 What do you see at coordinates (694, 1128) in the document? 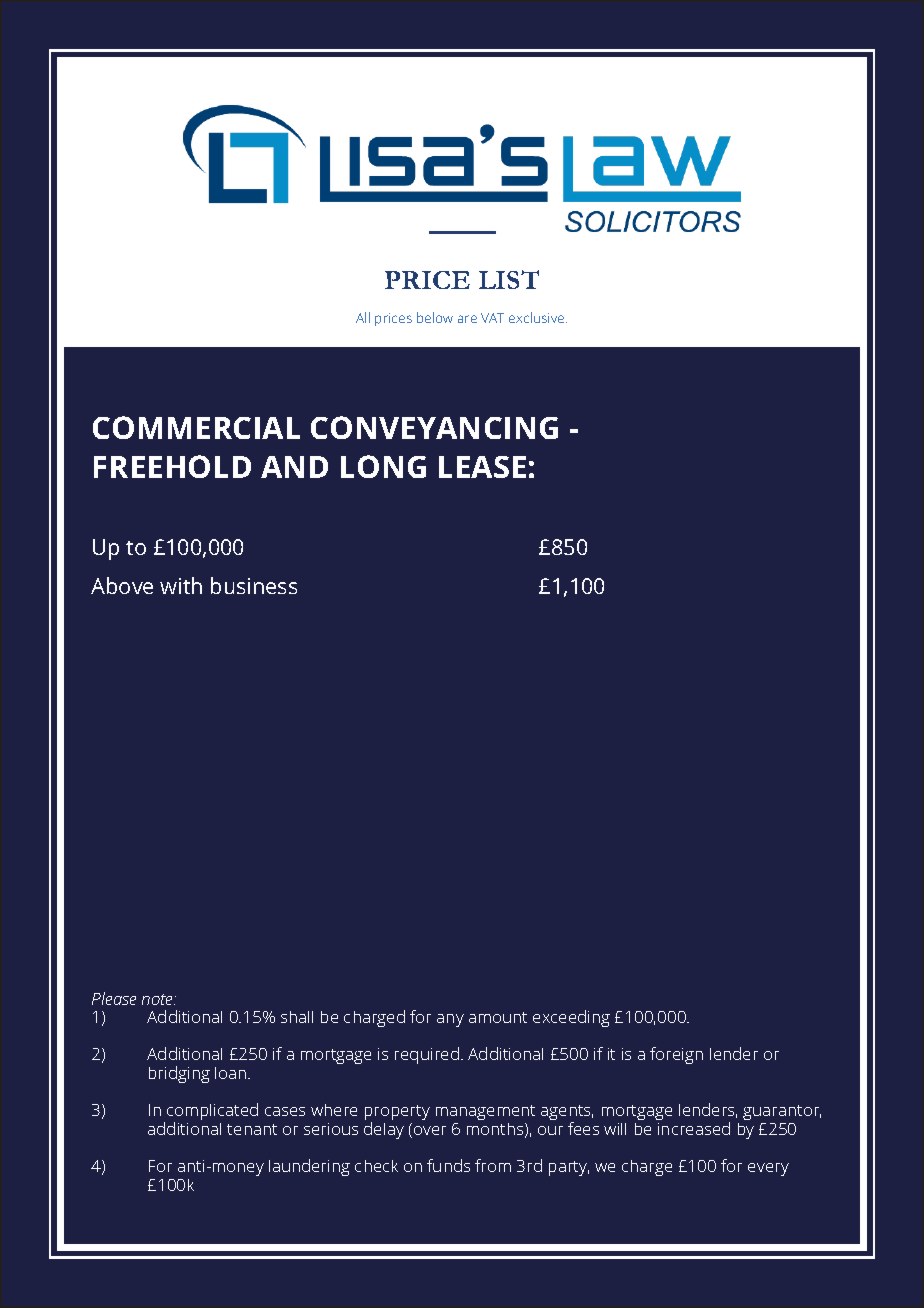
I see `increased` at bounding box center [694, 1128].
